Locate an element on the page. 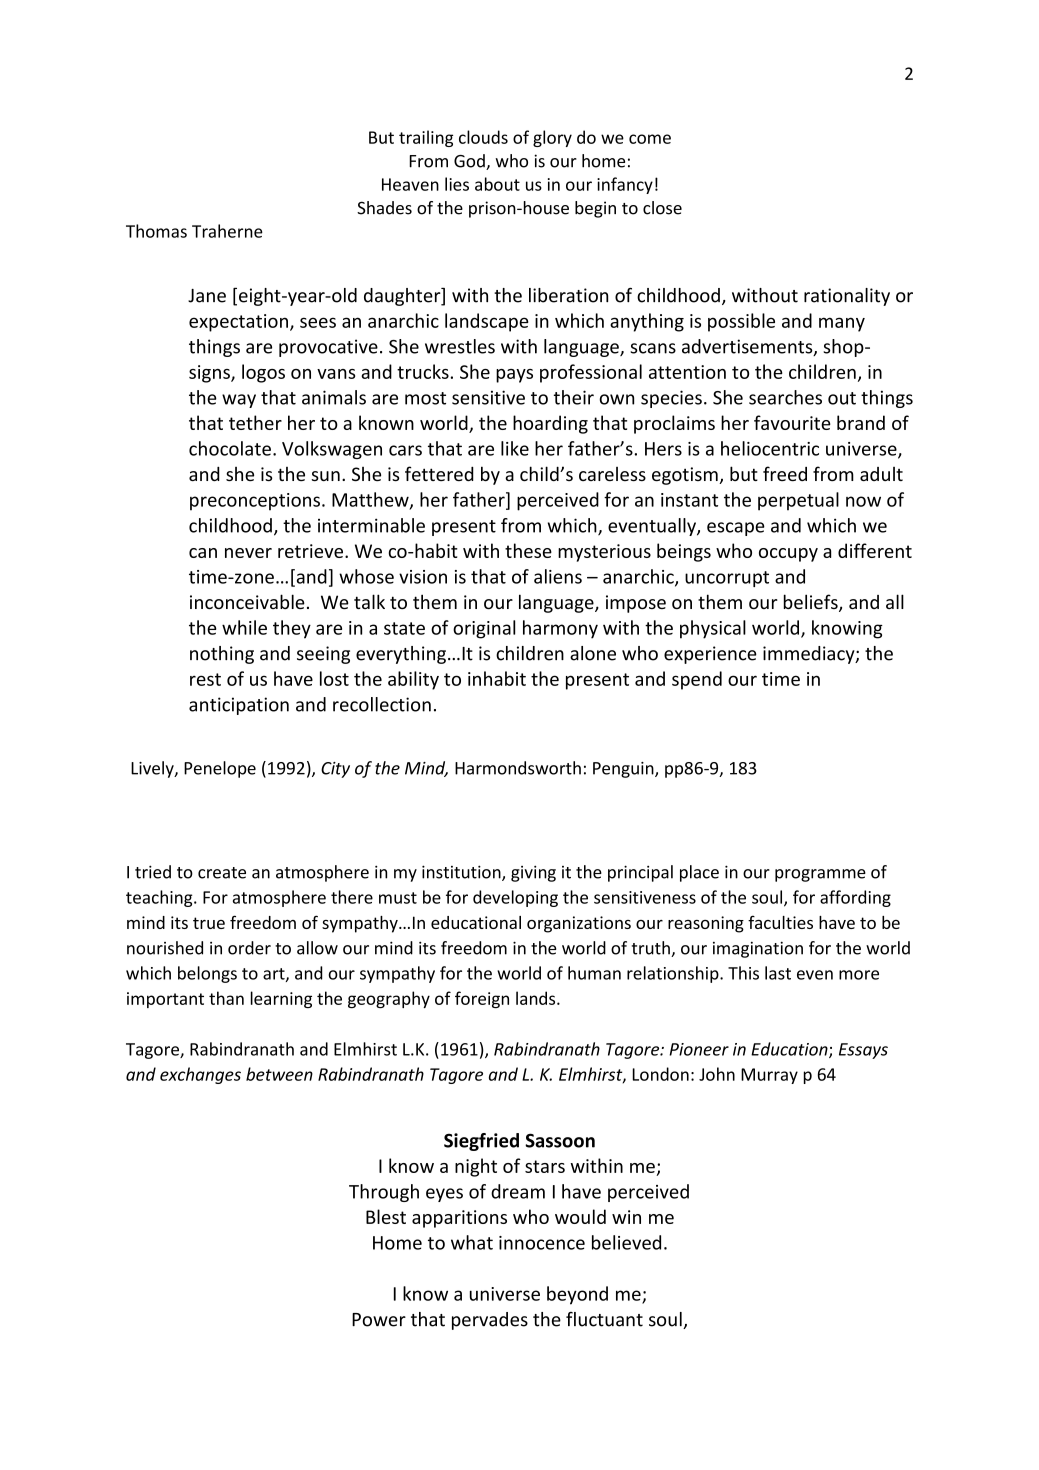 The width and height of the document is (1039, 1470). ability is located at coordinates (413, 680).
